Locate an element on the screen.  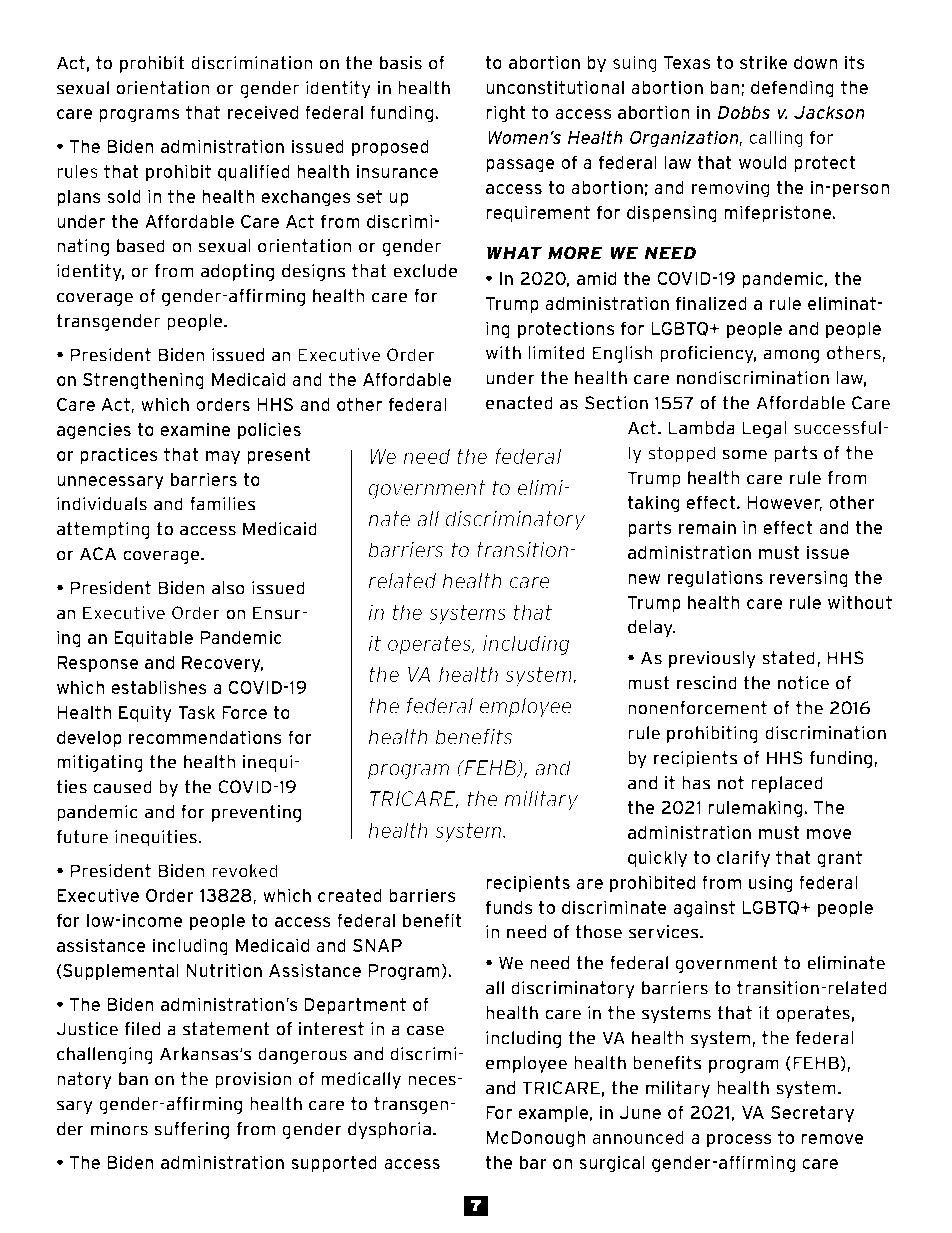
Equitable is located at coordinates (153, 639).
